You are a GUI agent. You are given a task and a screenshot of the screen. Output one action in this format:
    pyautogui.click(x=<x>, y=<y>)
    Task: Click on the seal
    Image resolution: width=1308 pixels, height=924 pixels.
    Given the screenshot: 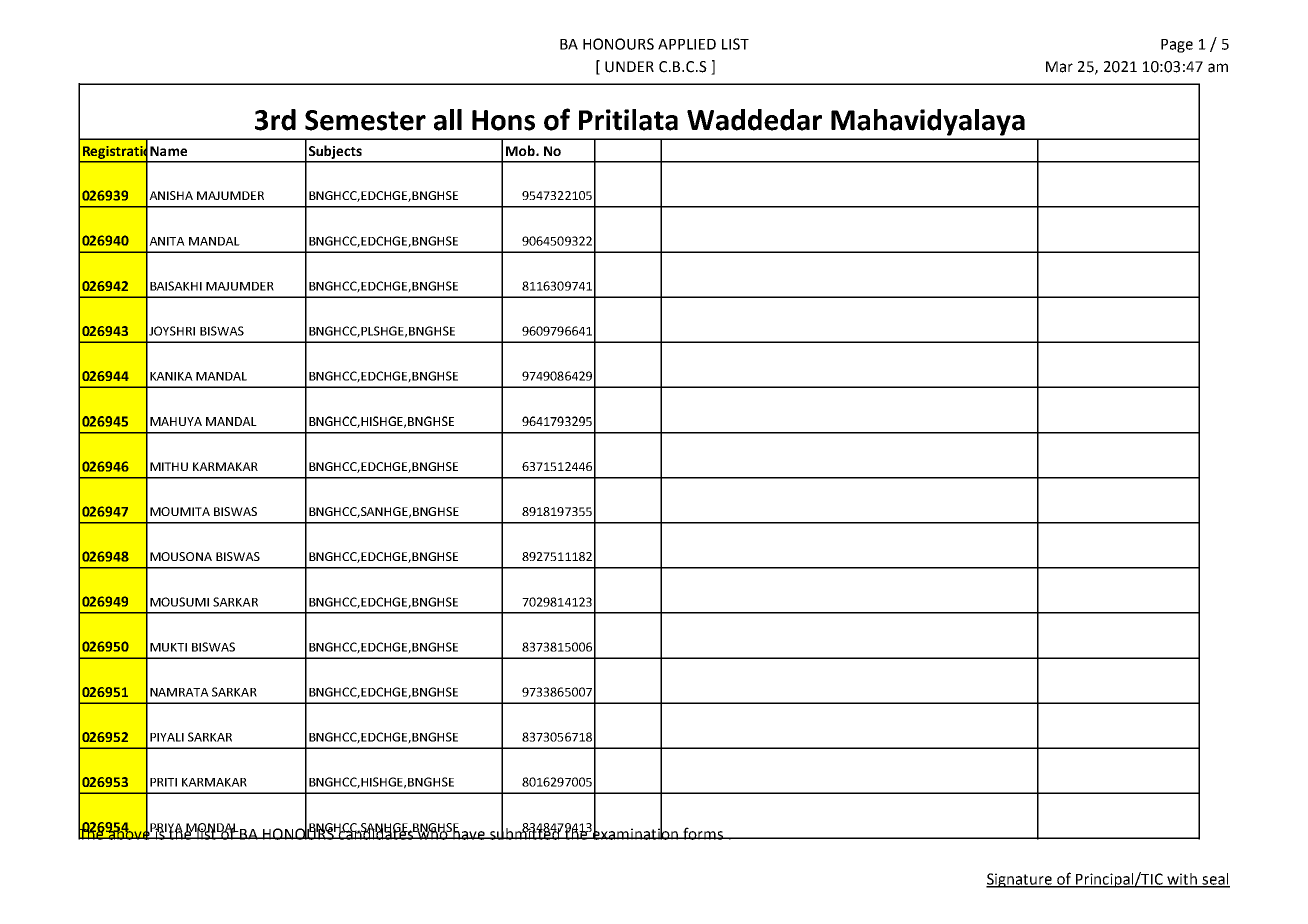 What is the action you would take?
    pyautogui.click(x=1215, y=880)
